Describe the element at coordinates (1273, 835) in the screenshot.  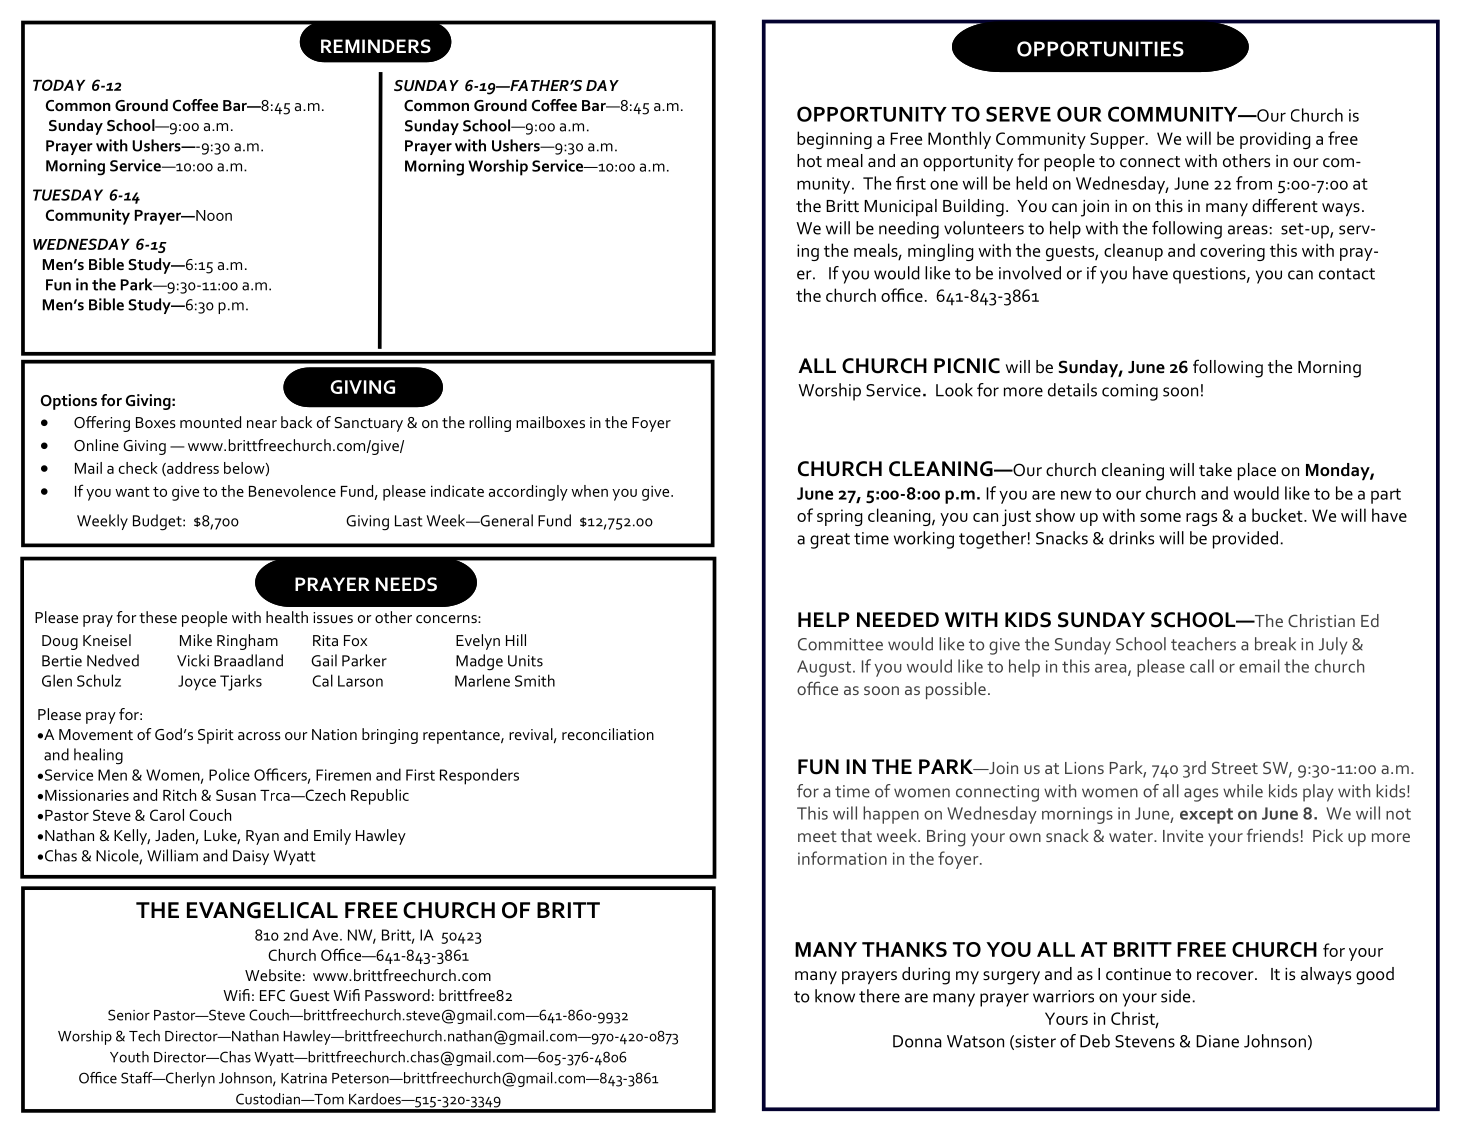
I see `friends` at that location.
